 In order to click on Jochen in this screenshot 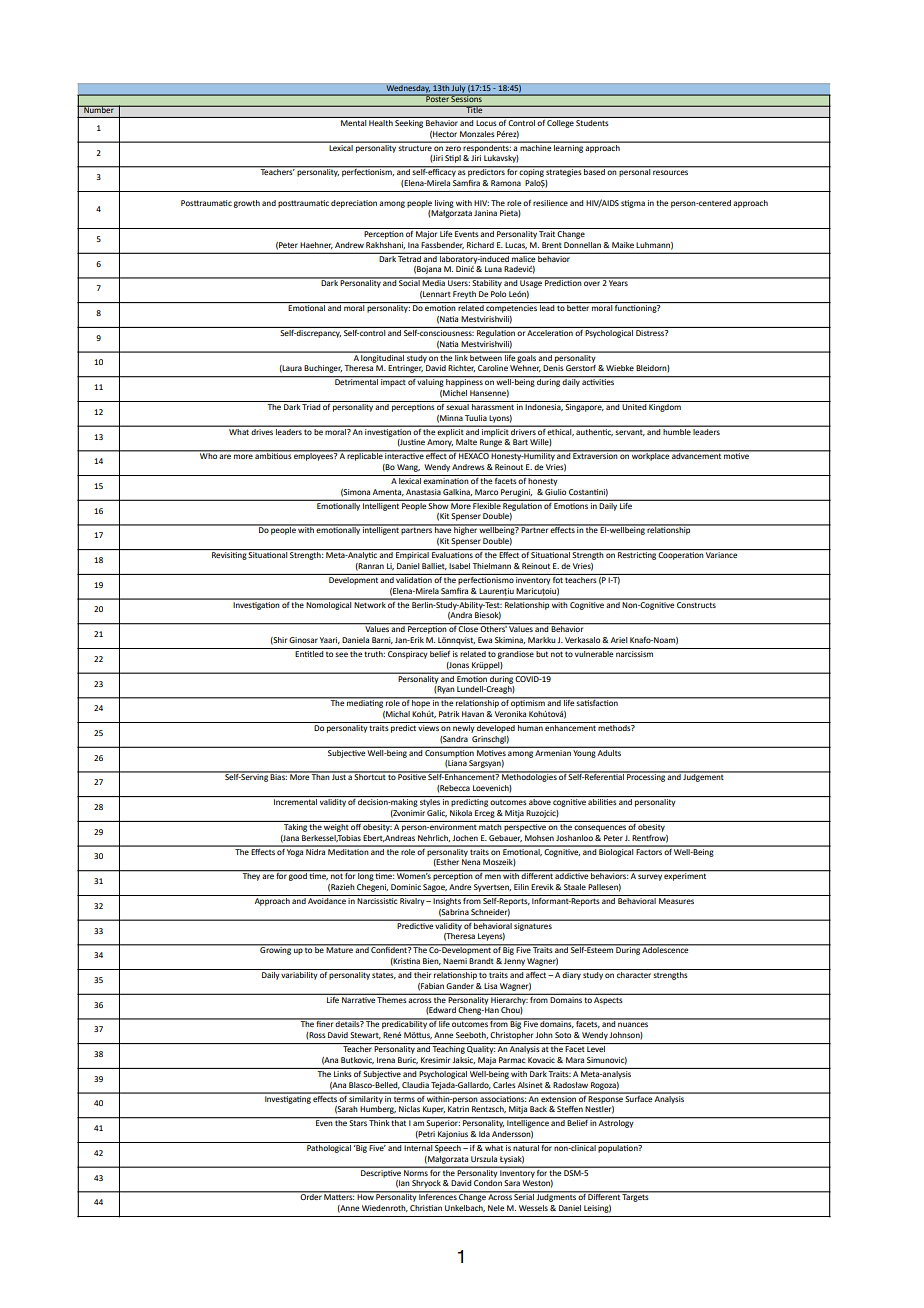, I will do `click(465, 838)`.
